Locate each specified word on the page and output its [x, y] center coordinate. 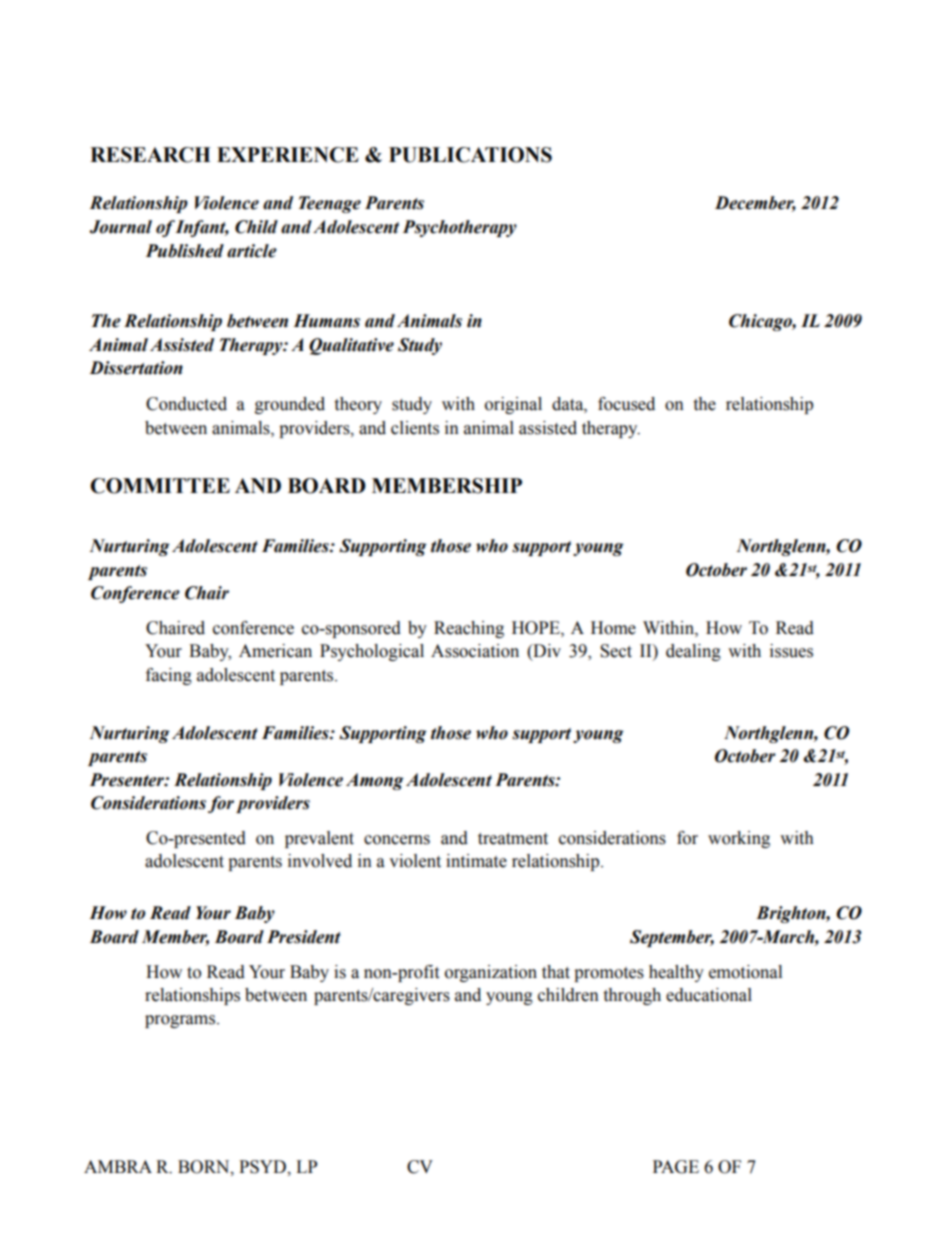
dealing [693, 652]
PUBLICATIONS [470, 155]
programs [181, 1021]
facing [169, 676]
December [755, 204]
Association [475, 651]
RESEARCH [150, 155]
